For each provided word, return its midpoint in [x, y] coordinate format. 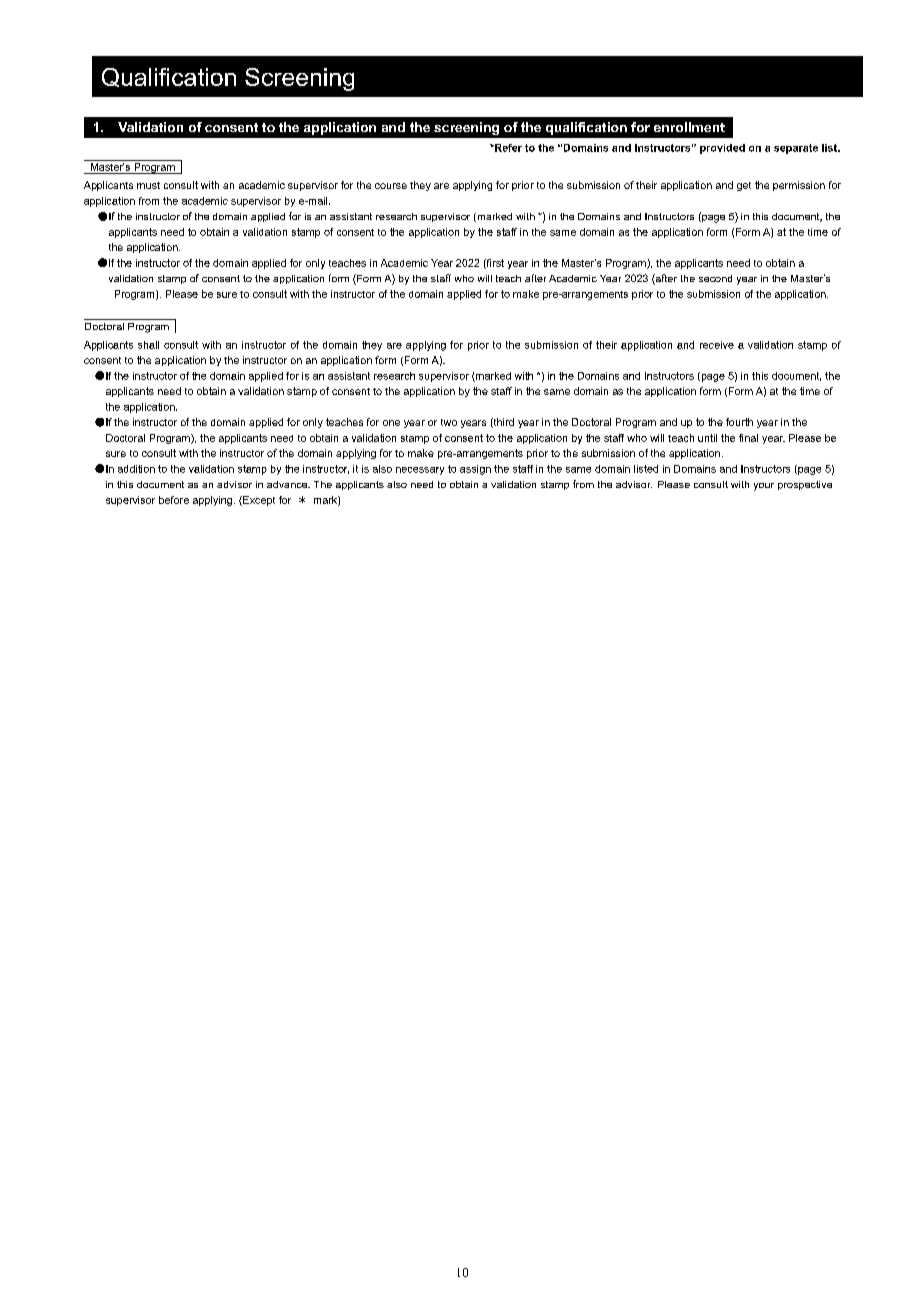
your [764, 487]
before [174, 500]
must [148, 185]
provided [722, 149]
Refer [507, 148]
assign [475, 470]
